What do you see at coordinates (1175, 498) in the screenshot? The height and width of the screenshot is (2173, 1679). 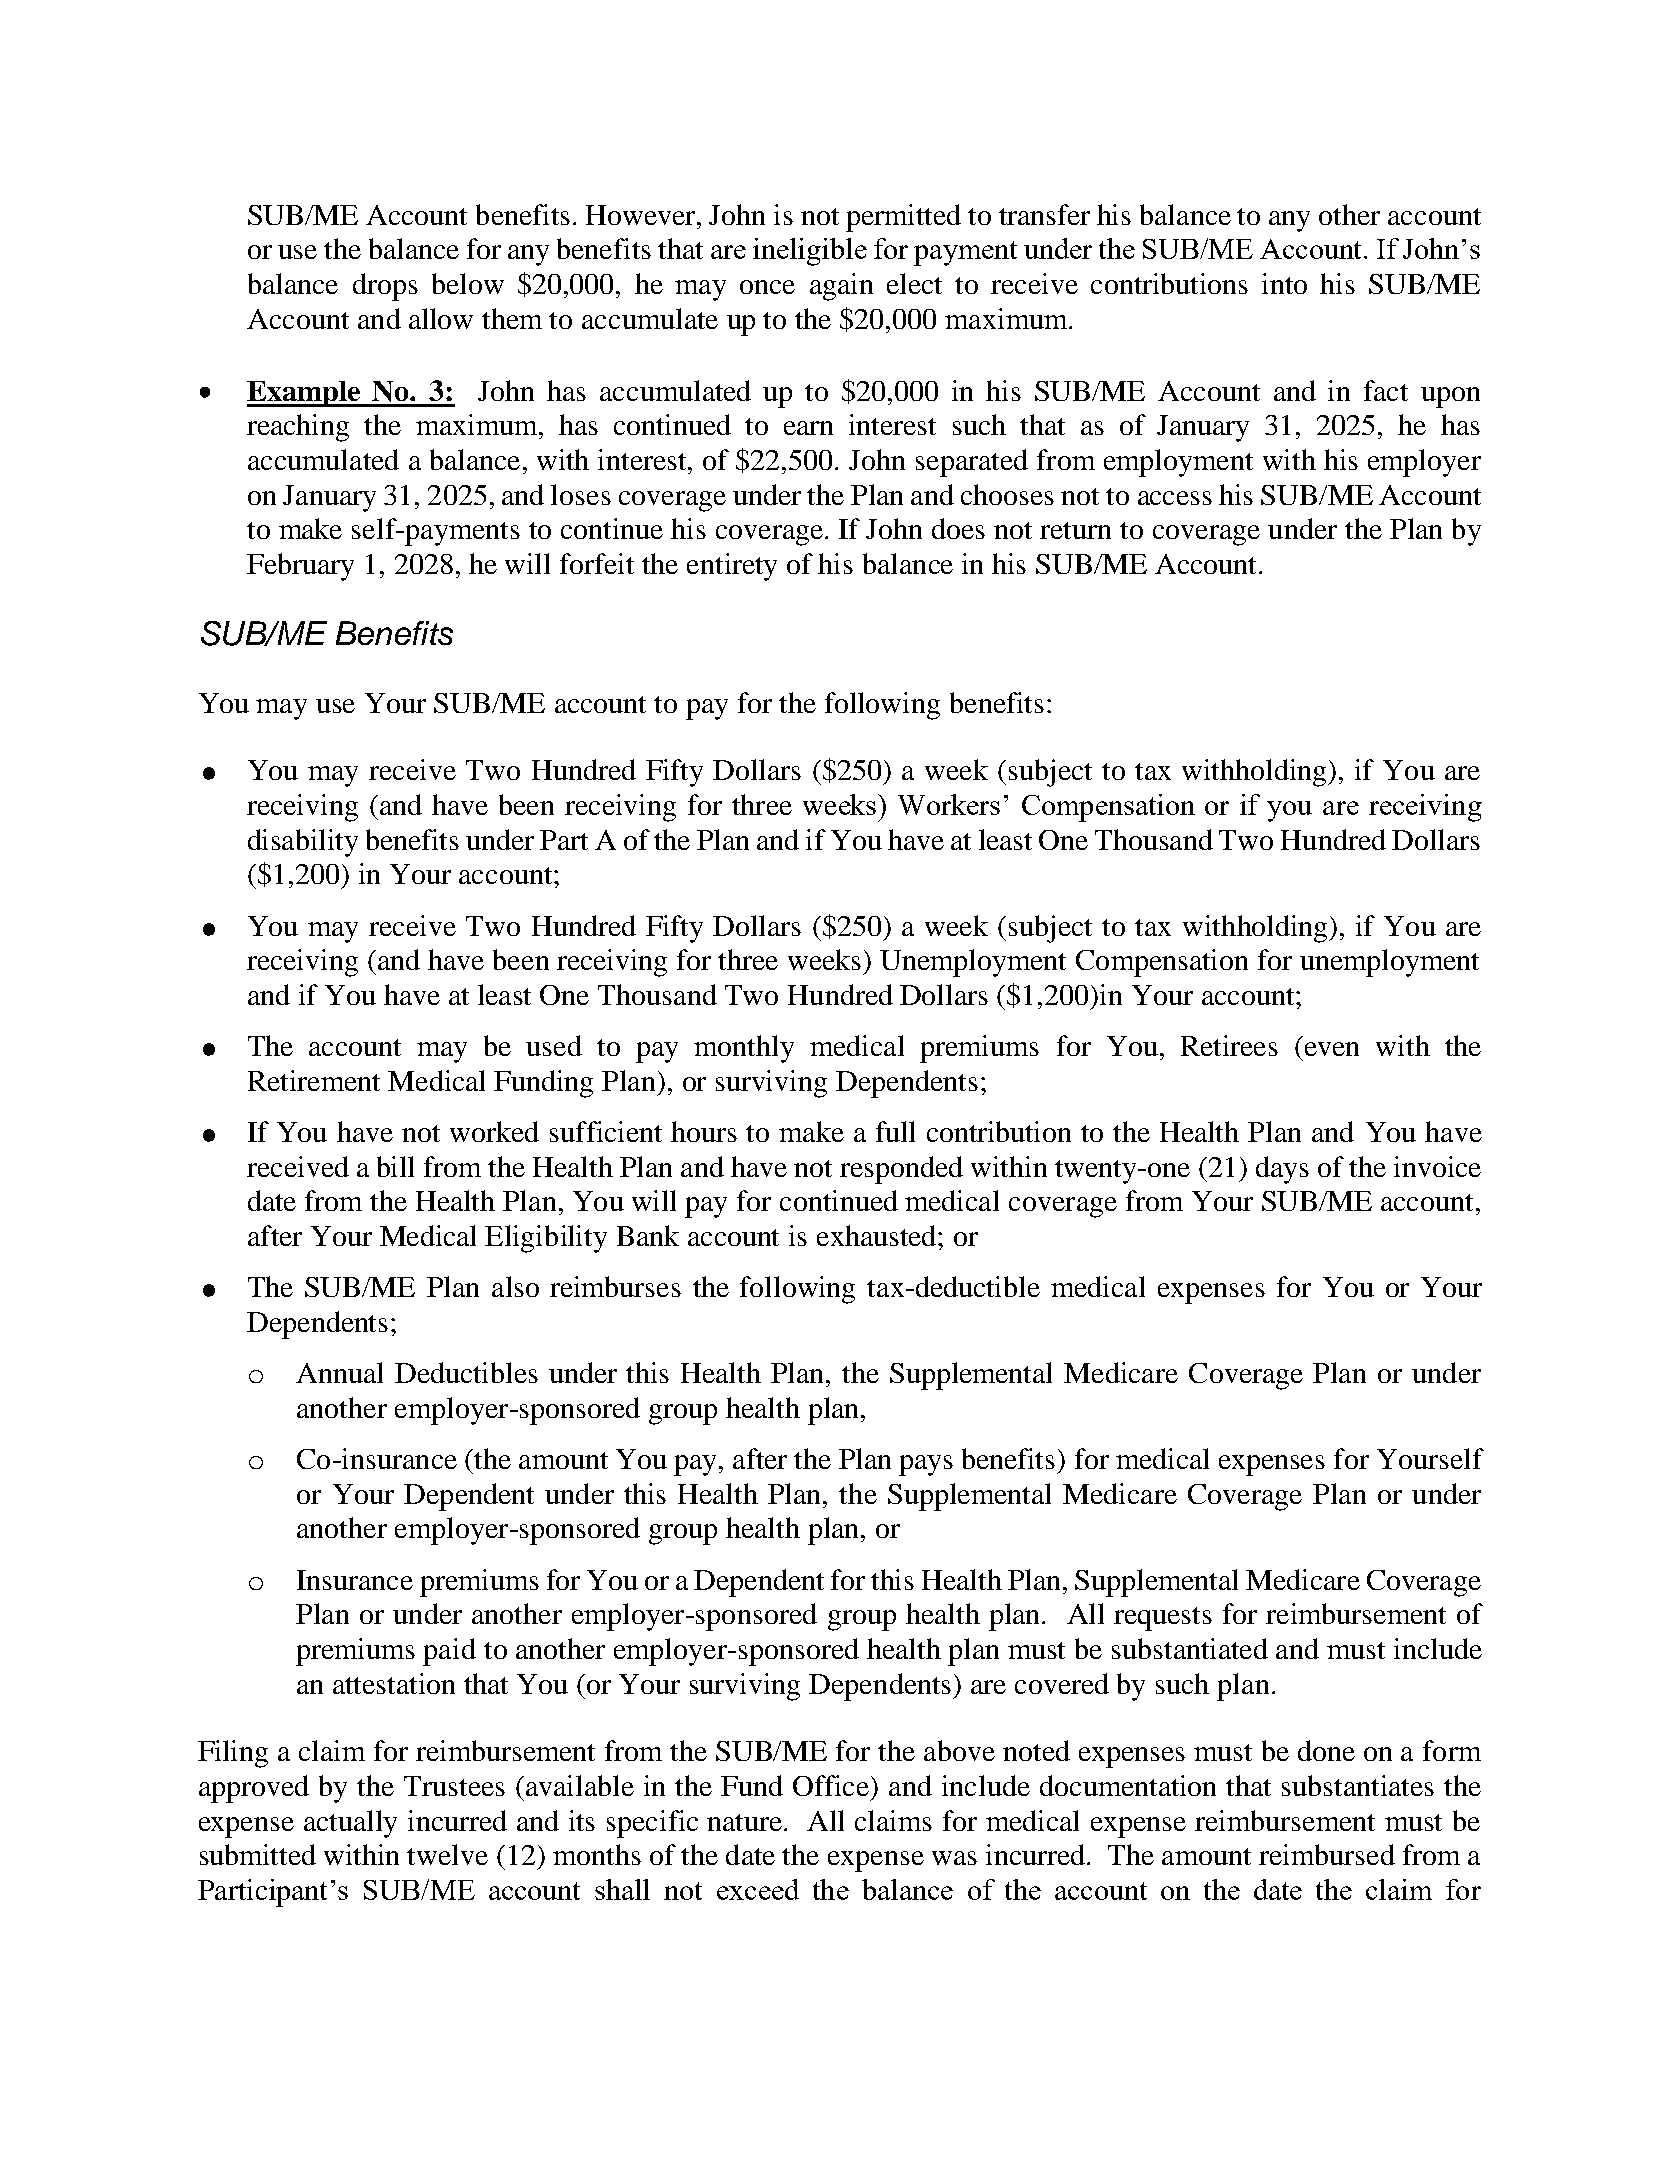 I see `access` at bounding box center [1175, 498].
